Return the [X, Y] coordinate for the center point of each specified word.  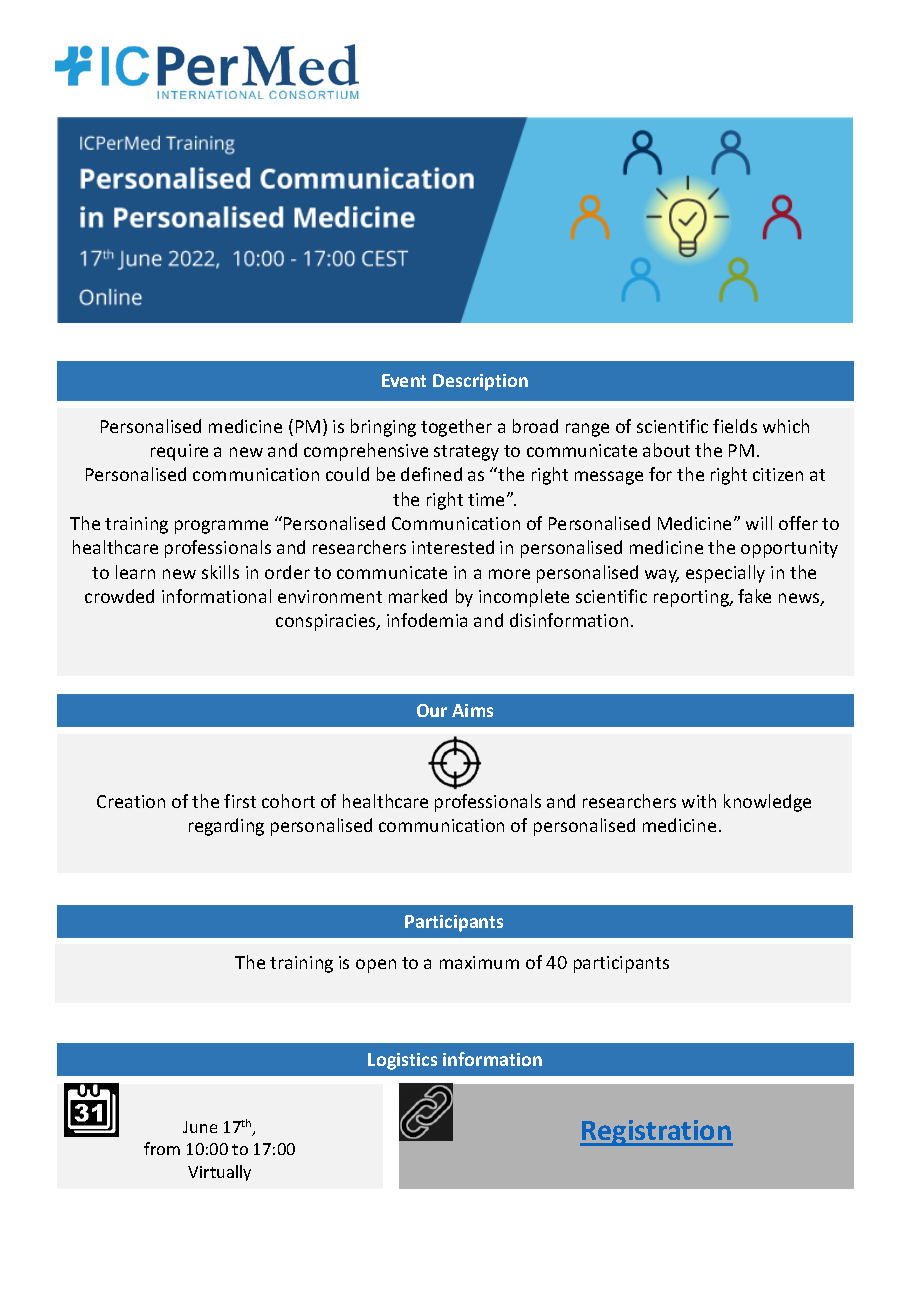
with [699, 801]
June [200, 1127]
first [240, 801]
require [179, 452]
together [456, 428]
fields [735, 426]
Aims [472, 710]
